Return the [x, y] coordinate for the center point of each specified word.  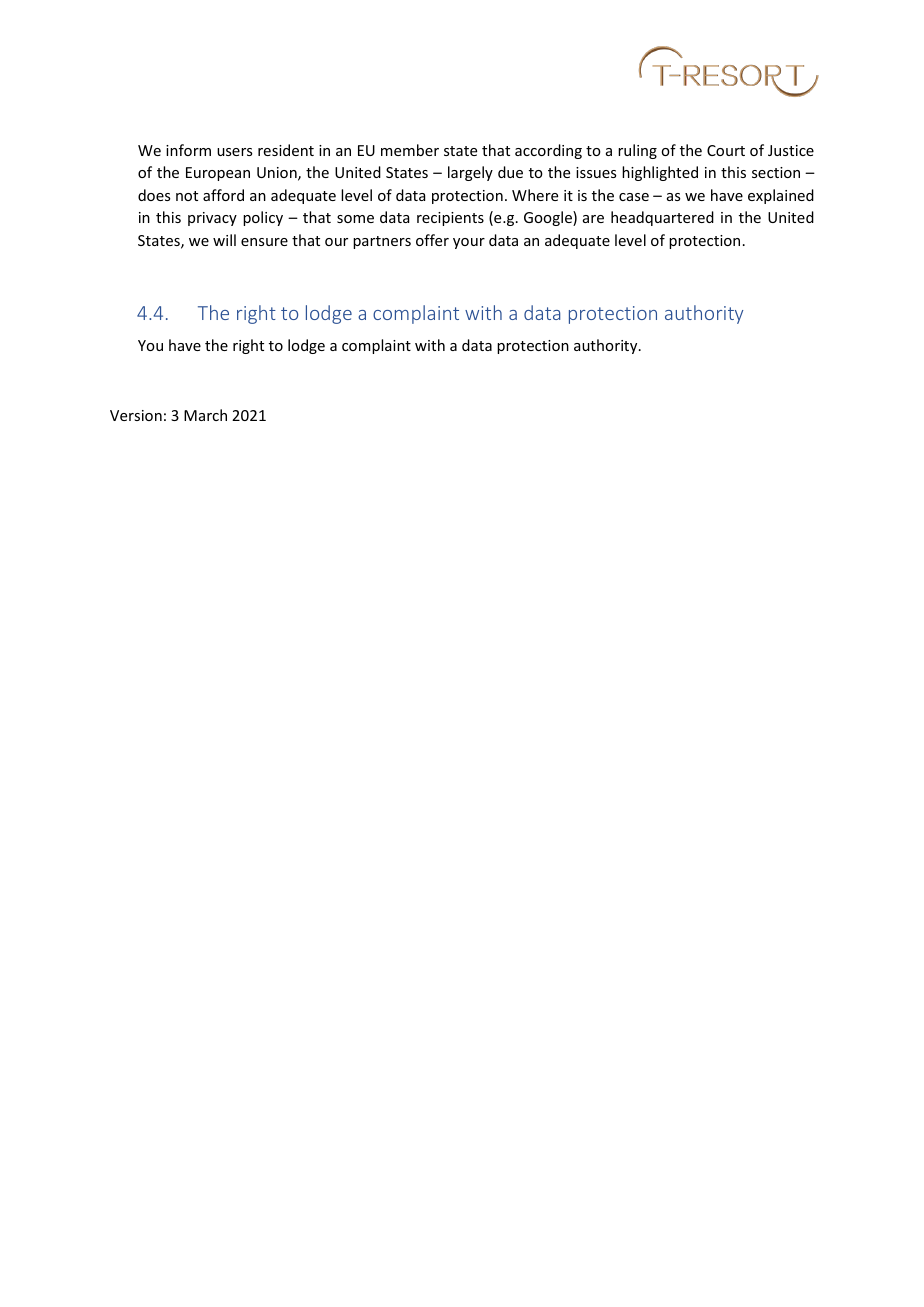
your [469, 243]
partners [382, 242]
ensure [264, 242]
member [410, 150]
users [234, 152]
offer [432, 240]
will [224, 240]
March [205, 415]
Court [726, 150]
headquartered [662, 218]
